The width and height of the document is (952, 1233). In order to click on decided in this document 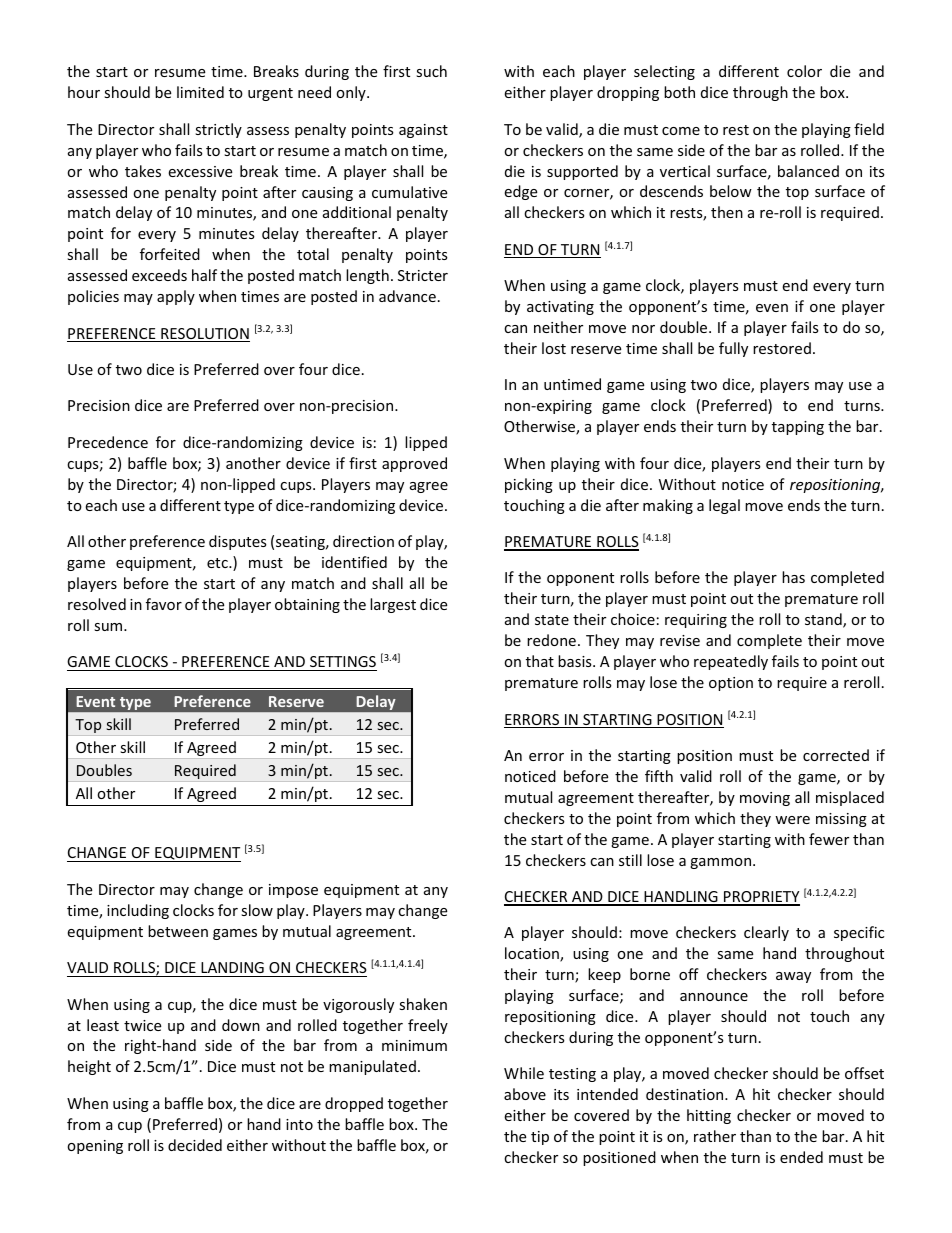, I will do `click(195, 1145)`.
